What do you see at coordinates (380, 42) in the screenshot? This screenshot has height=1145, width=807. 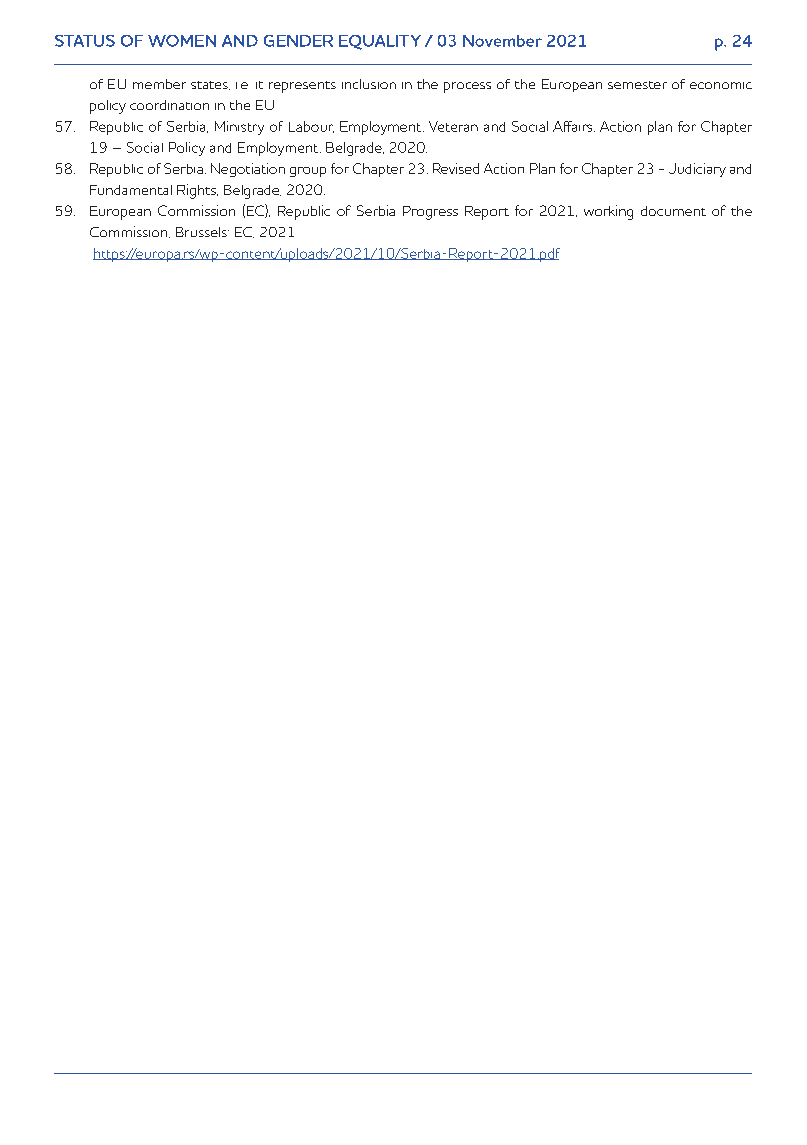 I see `EQUALITY` at bounding box center [380, 42].
